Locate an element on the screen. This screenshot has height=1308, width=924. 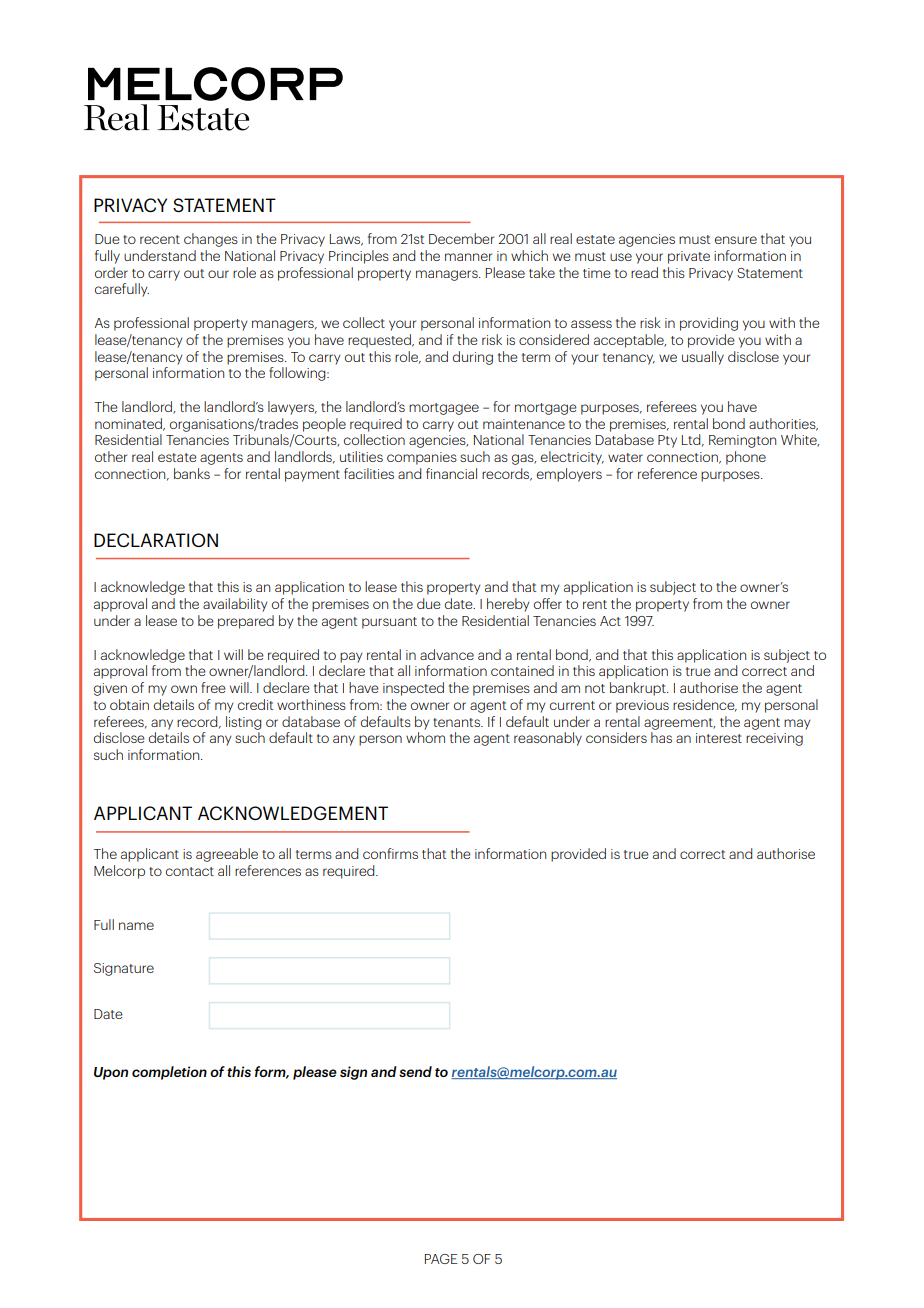
banks is located at coordinates (192, 473).
